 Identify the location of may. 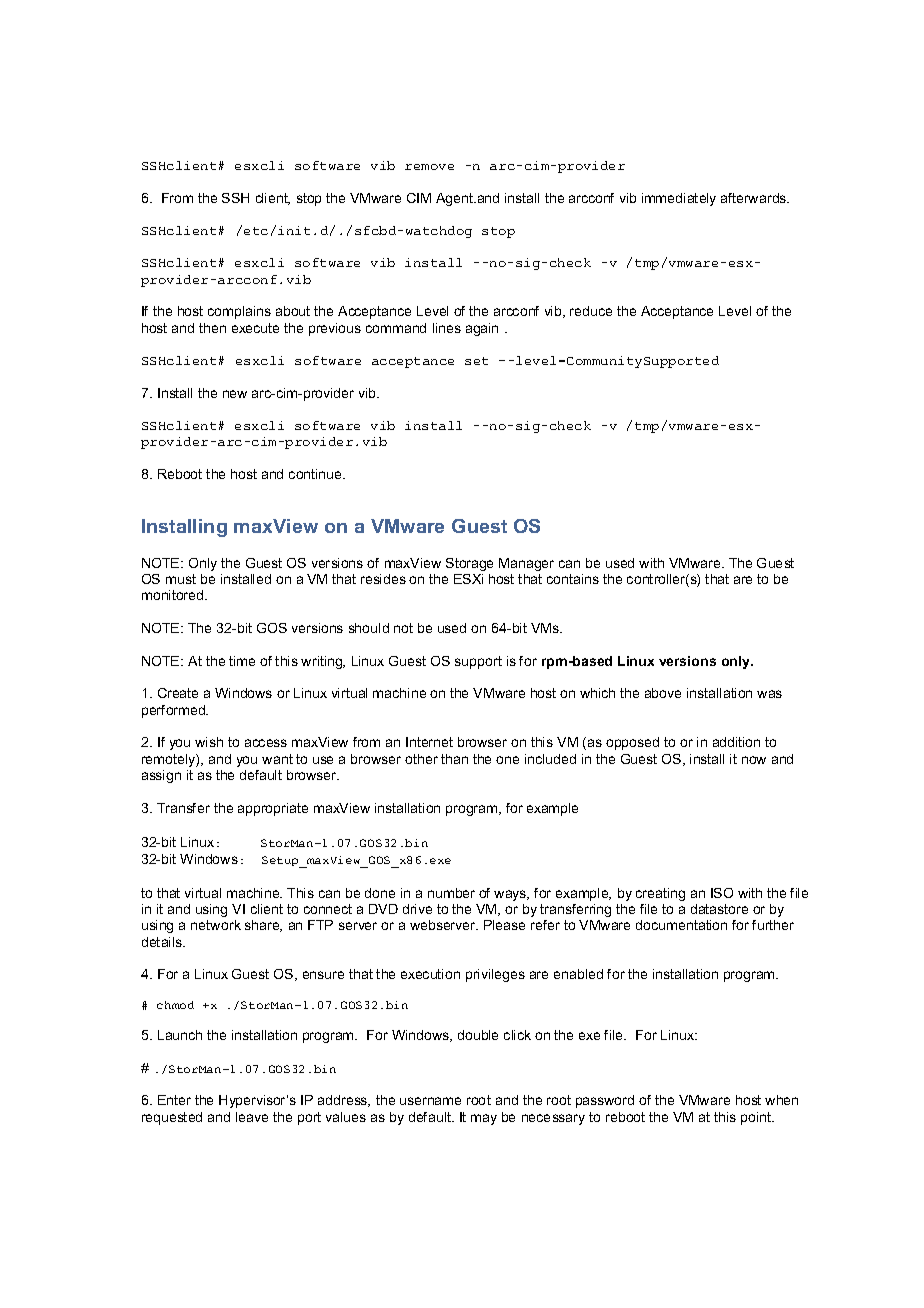
(484, 1119).
